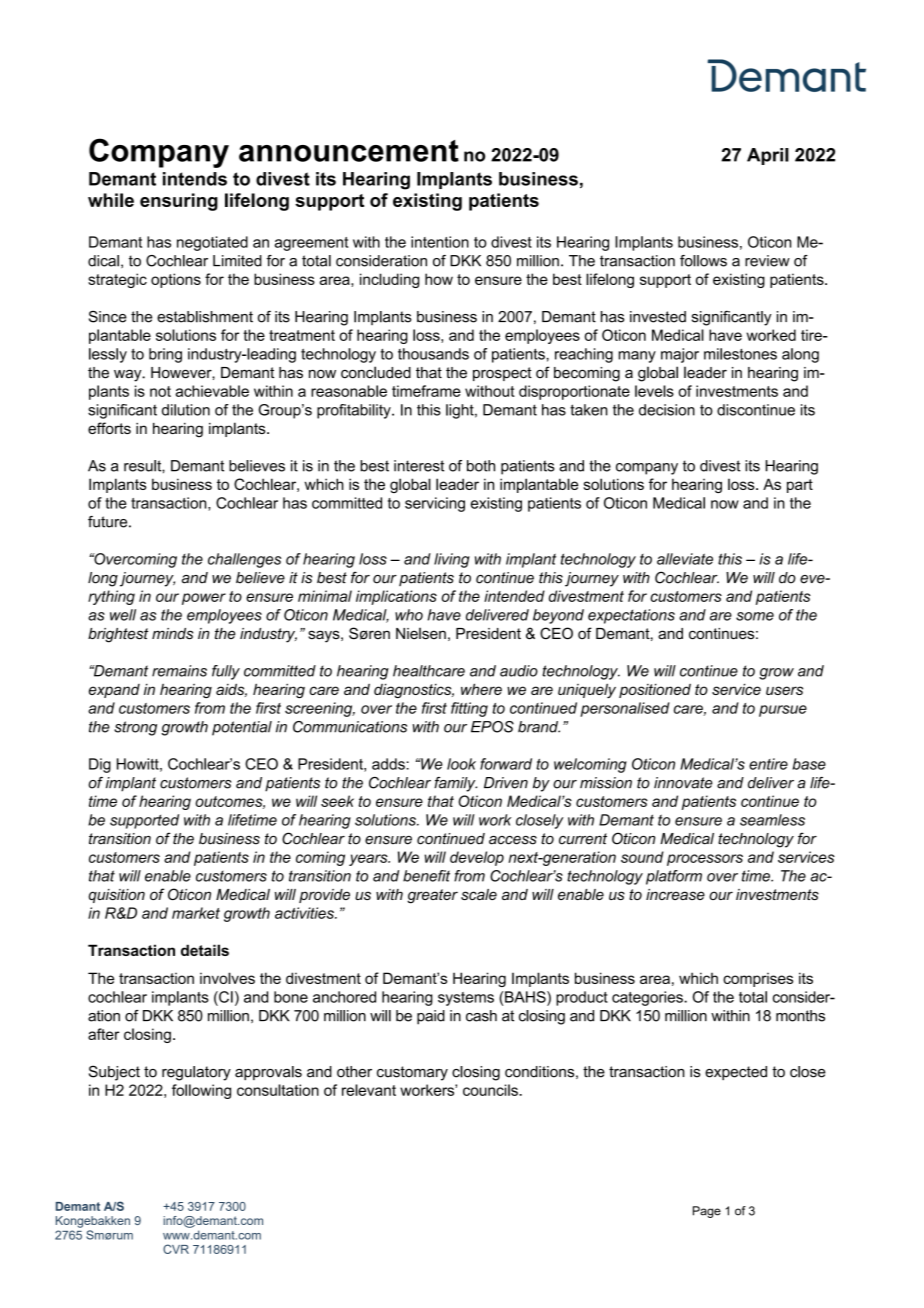 This image has width=924, height=1308. What do you see at coordinates (196, 913) in the image?
I see `market` at bounding box center [196, 913].
